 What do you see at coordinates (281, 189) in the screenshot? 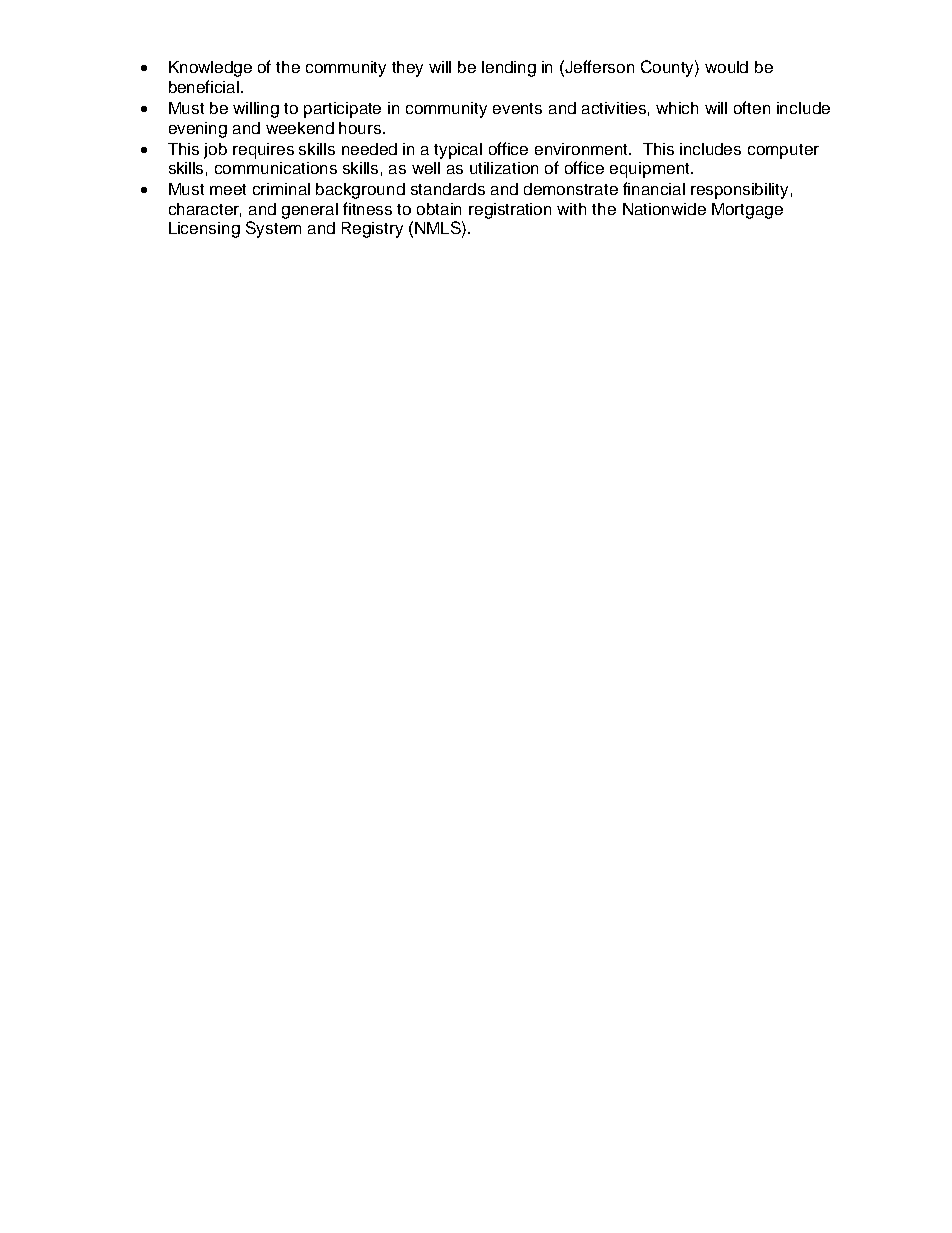
I see `criminal` at bounding box center [281, 189].
